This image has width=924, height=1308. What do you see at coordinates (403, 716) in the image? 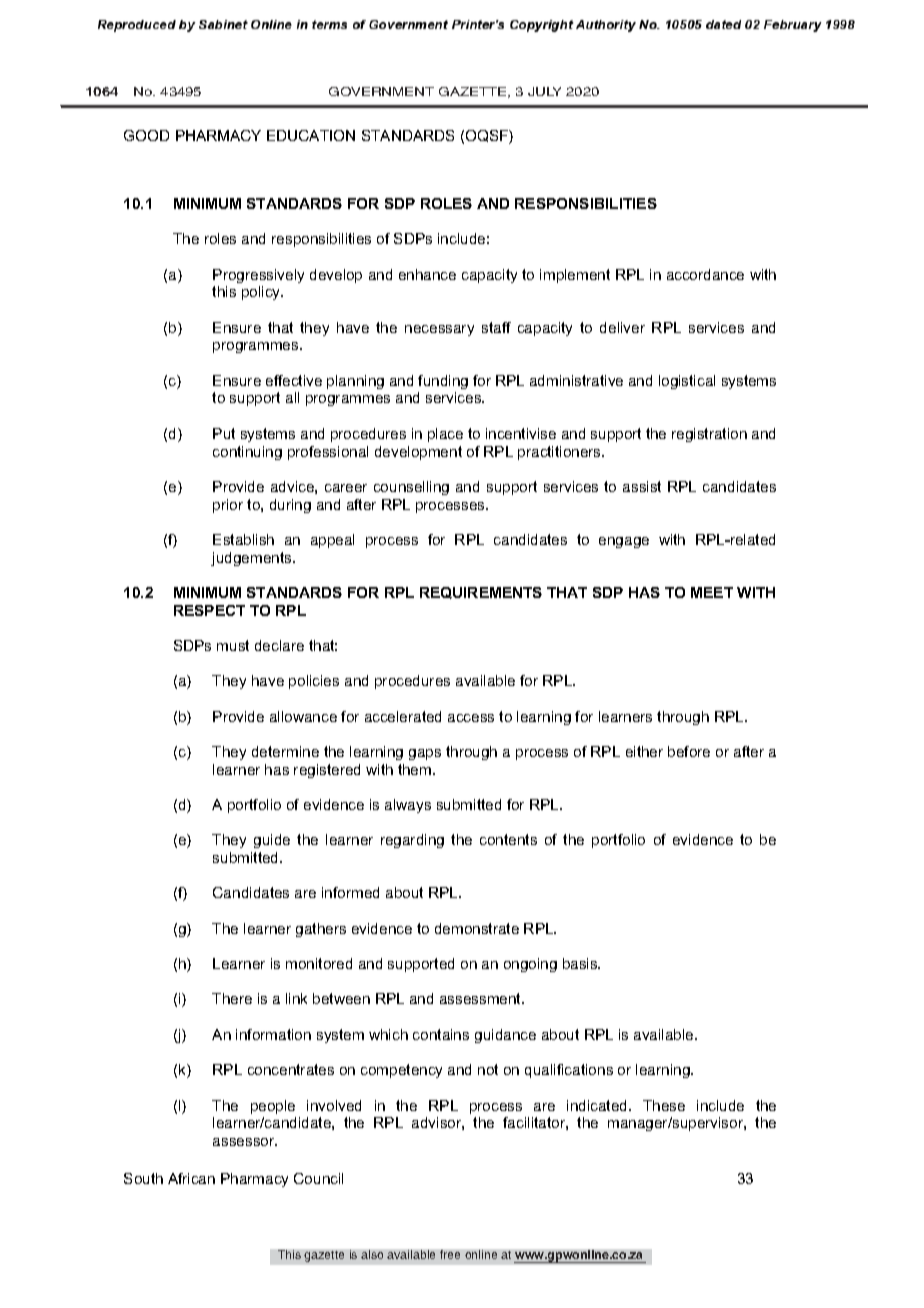
I see `accelerated` at bounding box center [403, 716].
